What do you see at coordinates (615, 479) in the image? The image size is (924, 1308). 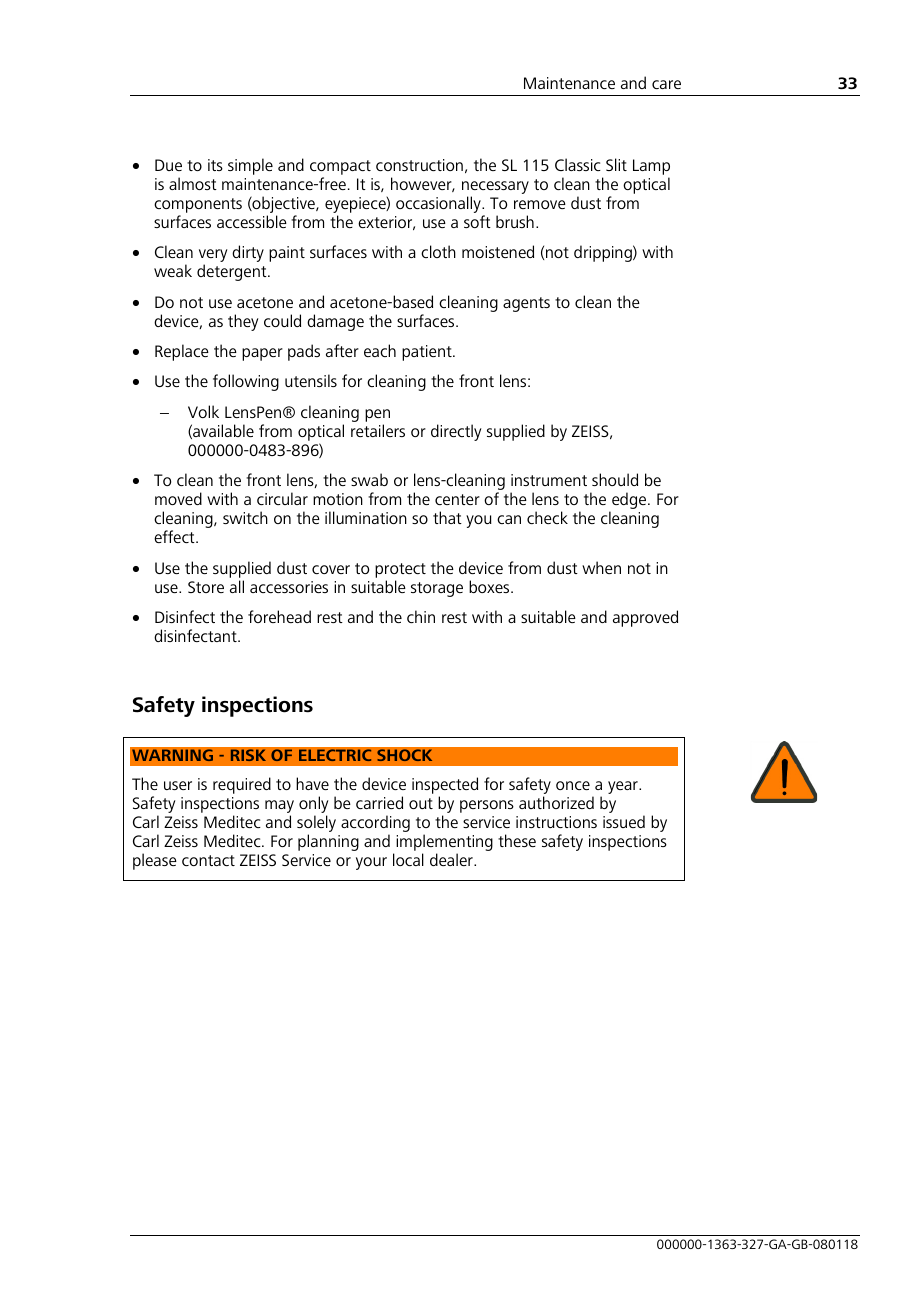 I see `should` at bounding box center [615, 479].
